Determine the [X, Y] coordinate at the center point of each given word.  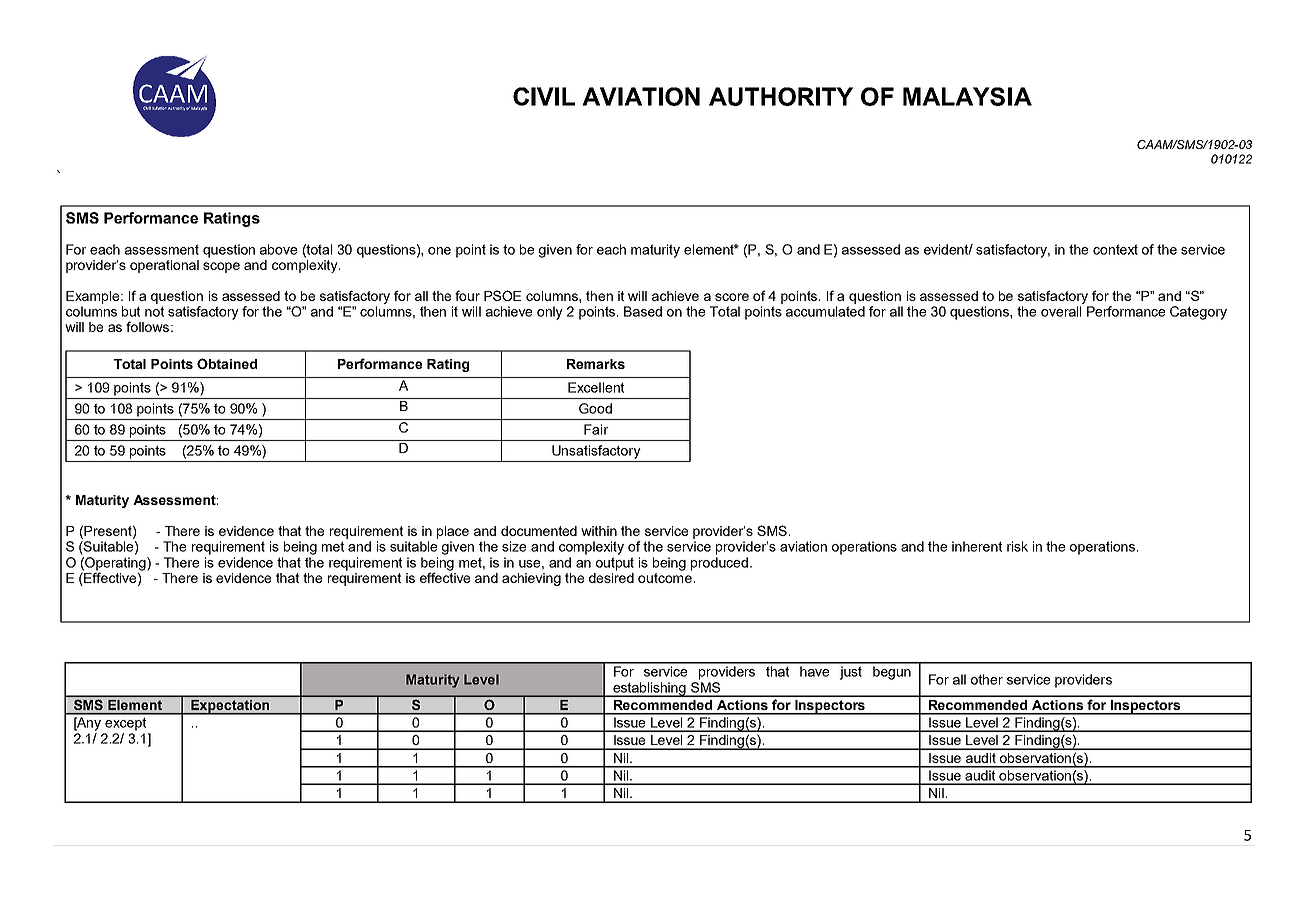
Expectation [230, 707]
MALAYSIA [967, 96]
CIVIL [544, 96]
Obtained [227, 363]
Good [595, 408]
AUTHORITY [781, 96]
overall [1061, 311]
